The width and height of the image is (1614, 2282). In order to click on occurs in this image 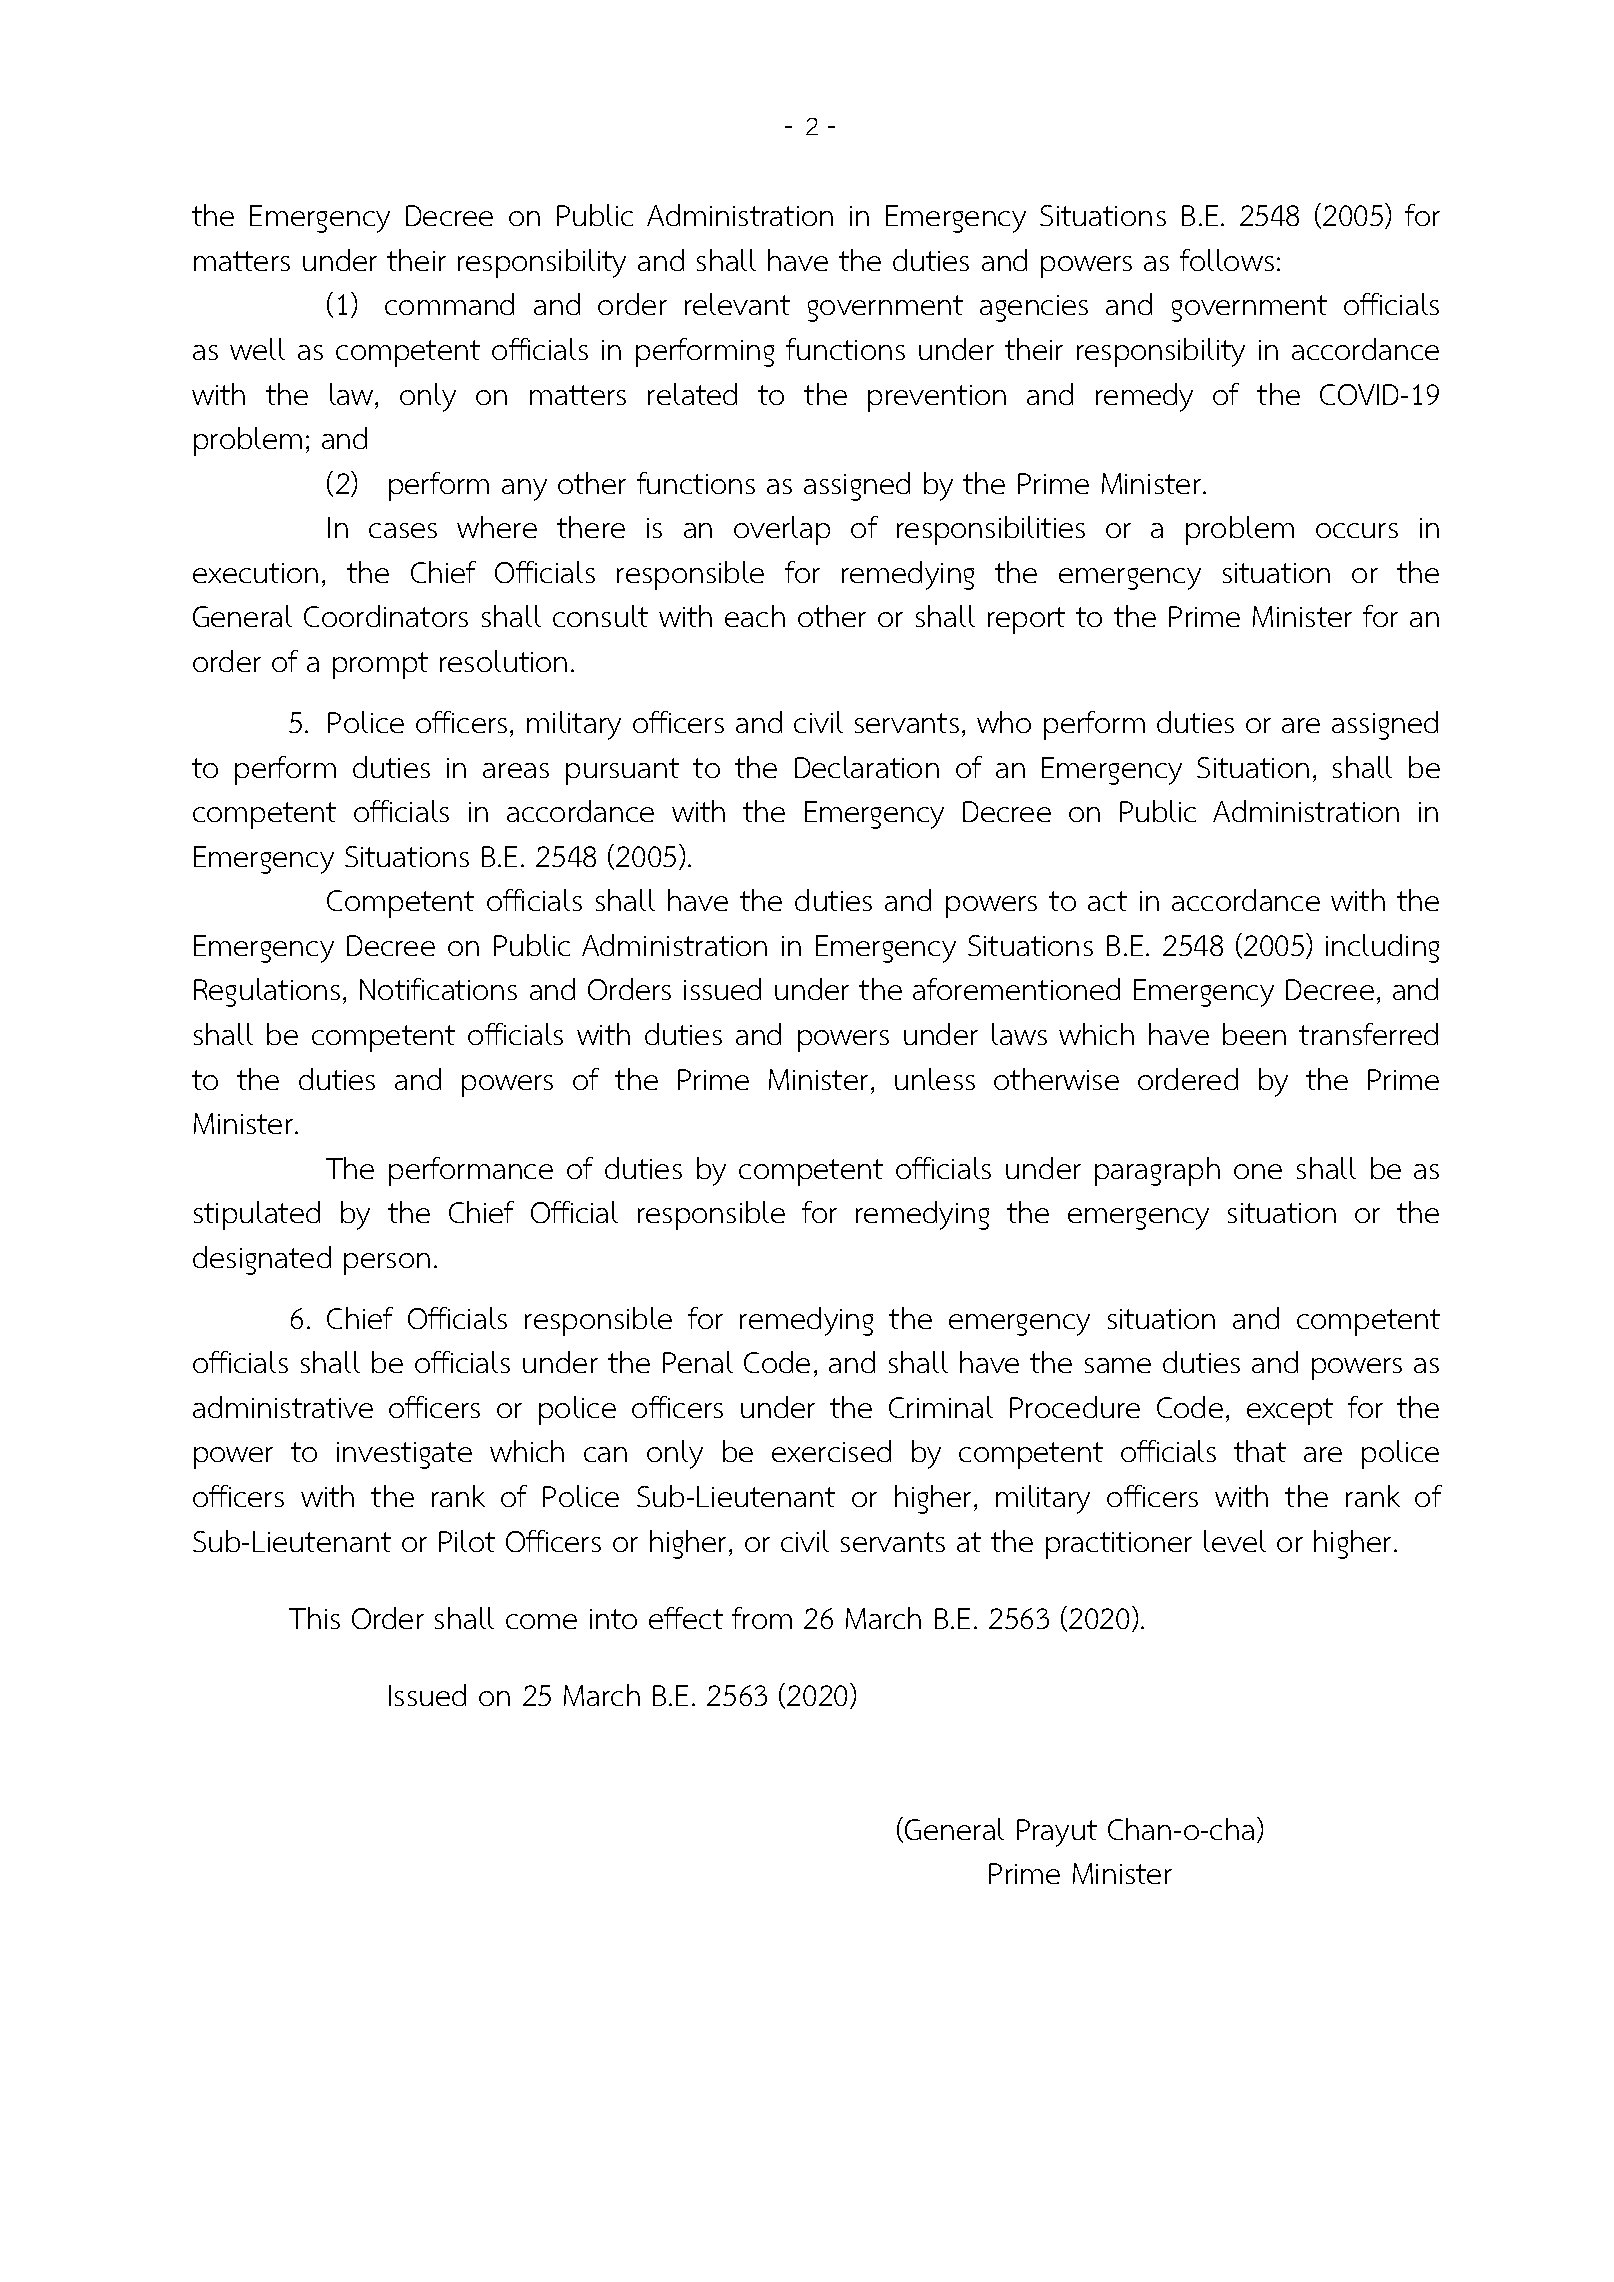, I will do `click(1357, 530)`.
